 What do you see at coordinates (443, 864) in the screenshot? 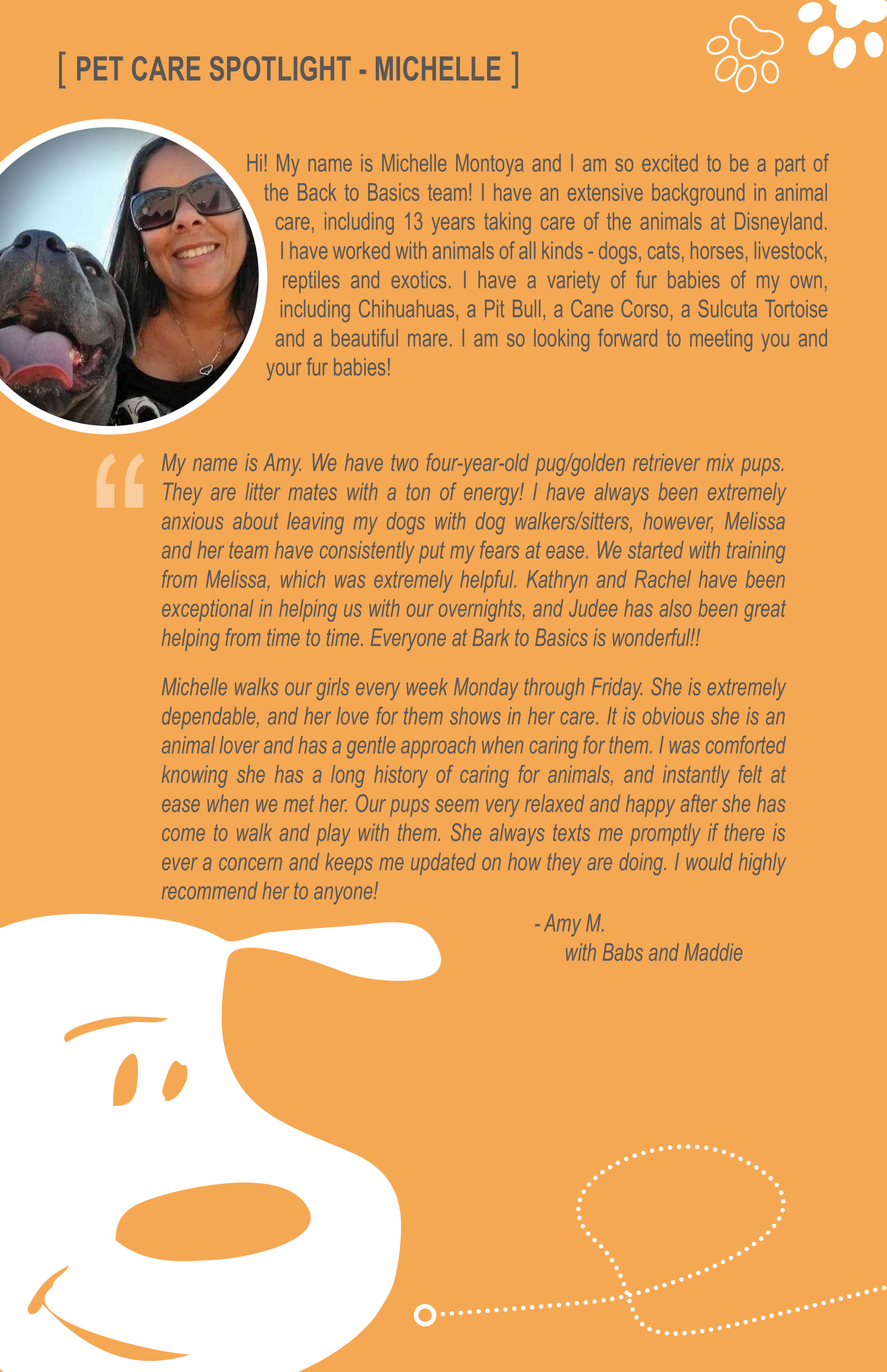
I see `updated` at bounding box center [443, 864].
